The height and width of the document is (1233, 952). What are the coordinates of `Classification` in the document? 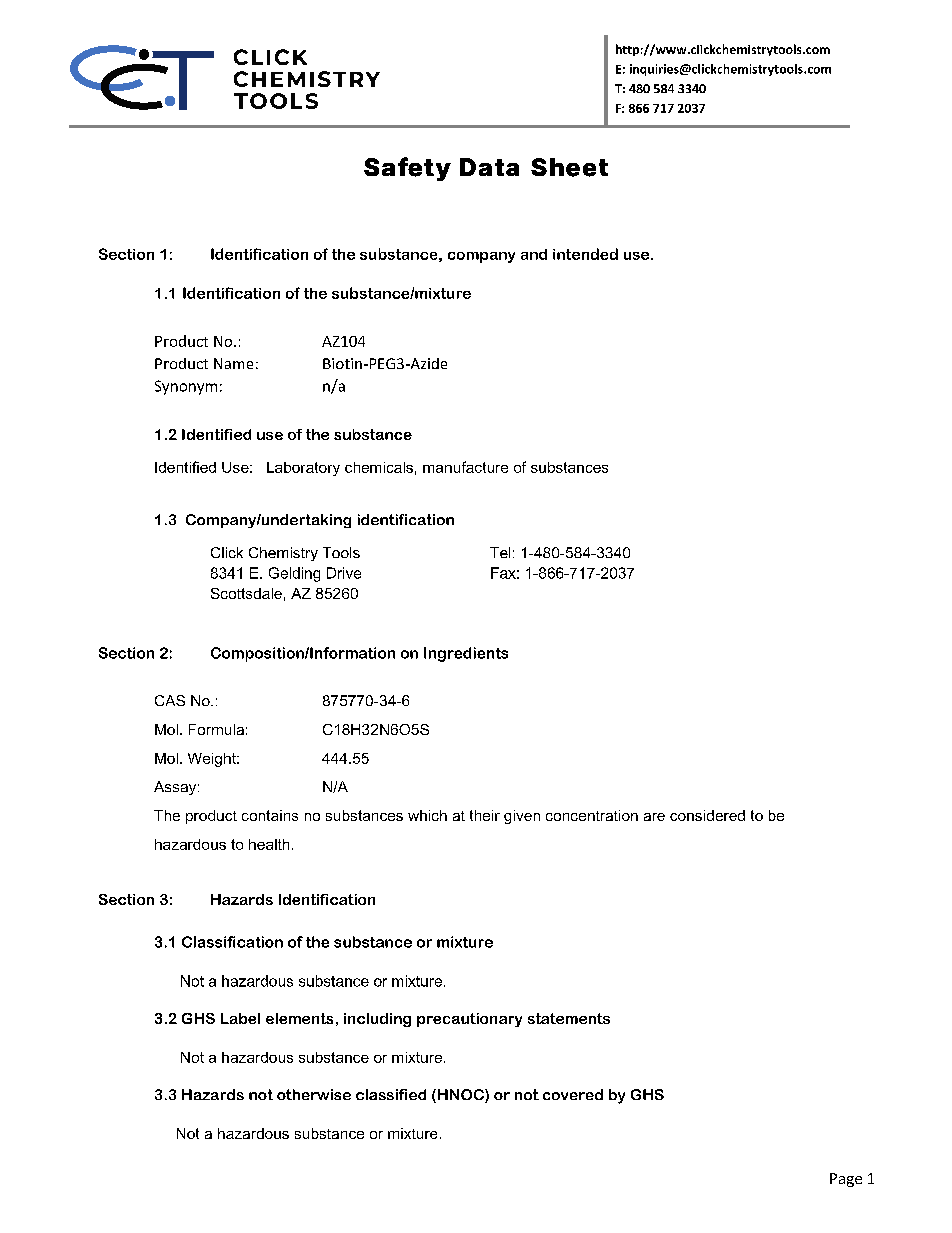 It's located at (232, 942).
